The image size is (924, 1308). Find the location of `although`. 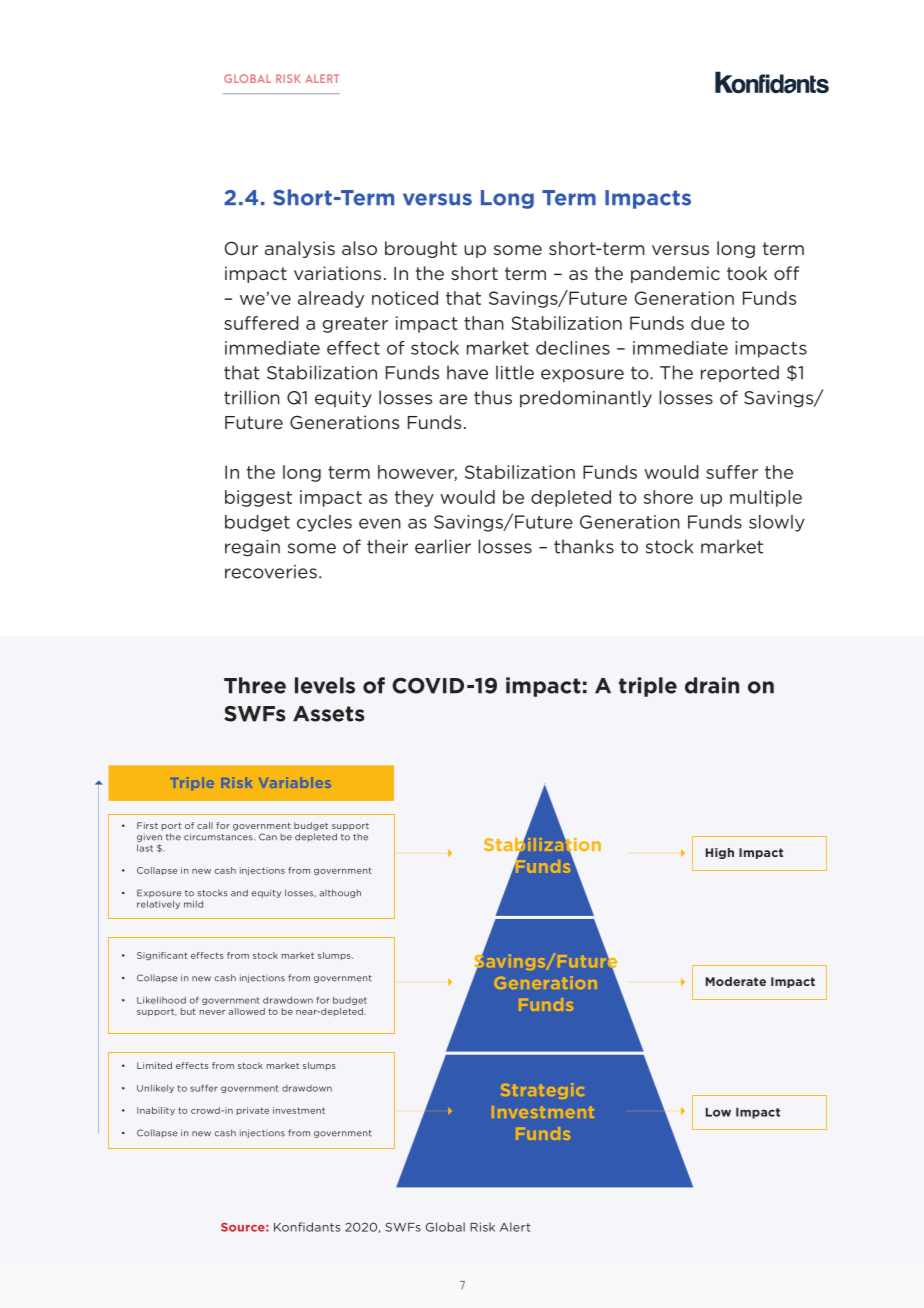

although is located at coordinates (340, 893).
